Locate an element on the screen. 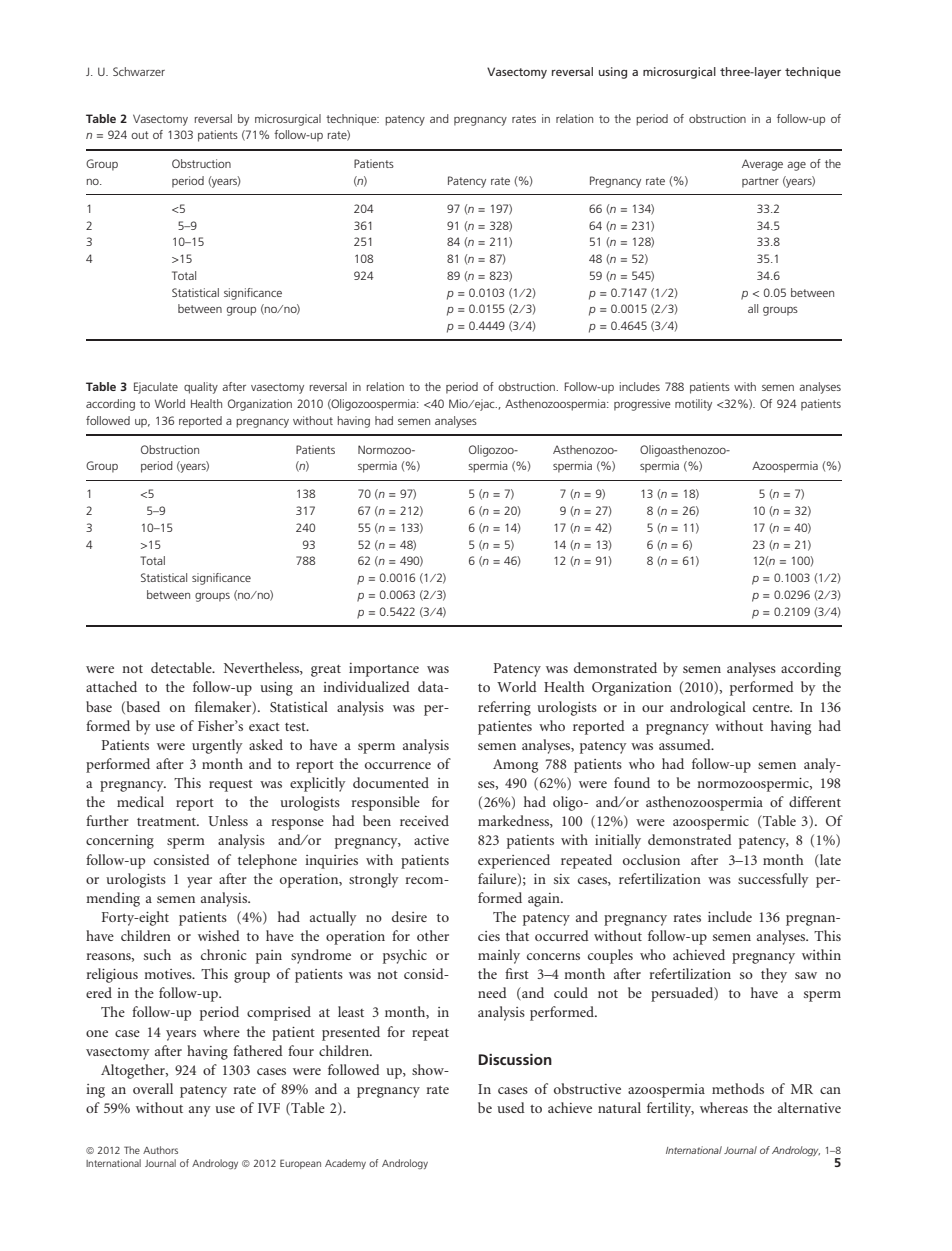 Image resolution: width=952 pixels, height=1251 pixels. assumed is located at coordinates (686, 744).
